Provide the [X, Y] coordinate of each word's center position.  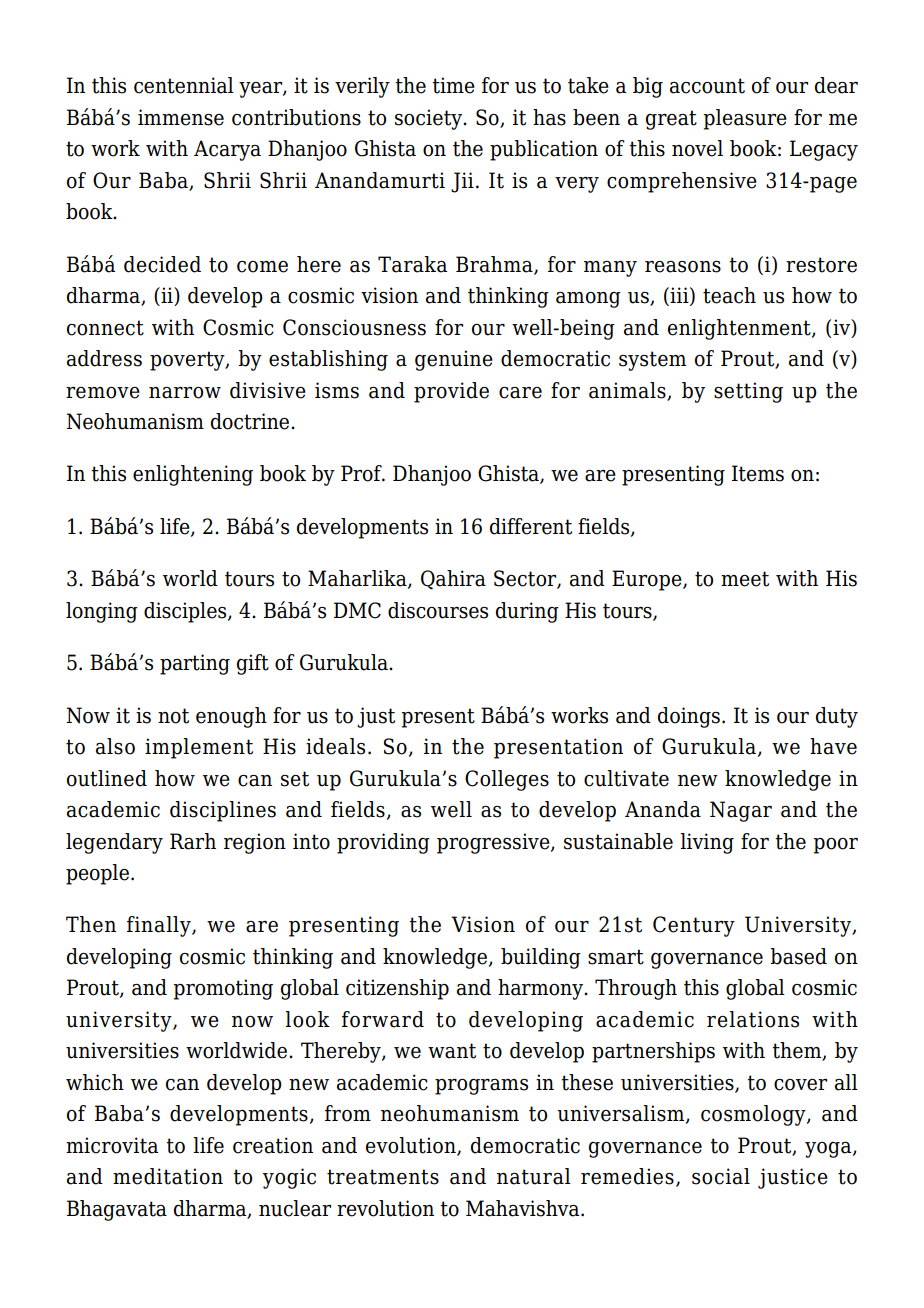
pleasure [745, 119]
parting [195, 664]
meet [745, 579]
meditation [168, 1176]
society [430, 119]
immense [181, 117]
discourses [438, 610]
